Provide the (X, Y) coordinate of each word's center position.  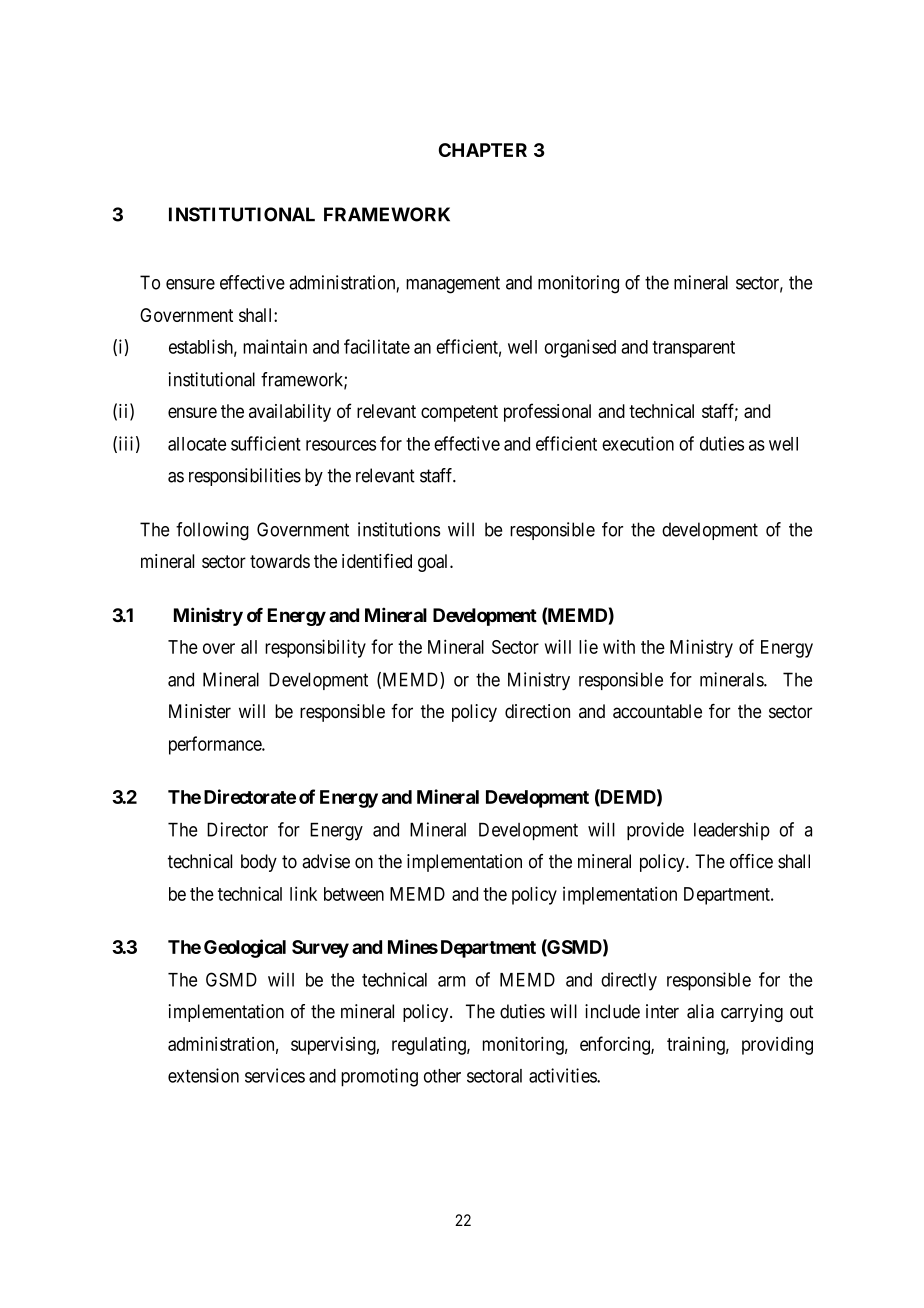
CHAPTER (483, 150)
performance (216, 745)
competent (459, 413)
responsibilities (245, 477)
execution (638, 443)
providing (777, 1046)
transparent (693, 349)
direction (537, 711)
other (442, 1076)
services (275, 1075)
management (453, 285)
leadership (732, 831)
